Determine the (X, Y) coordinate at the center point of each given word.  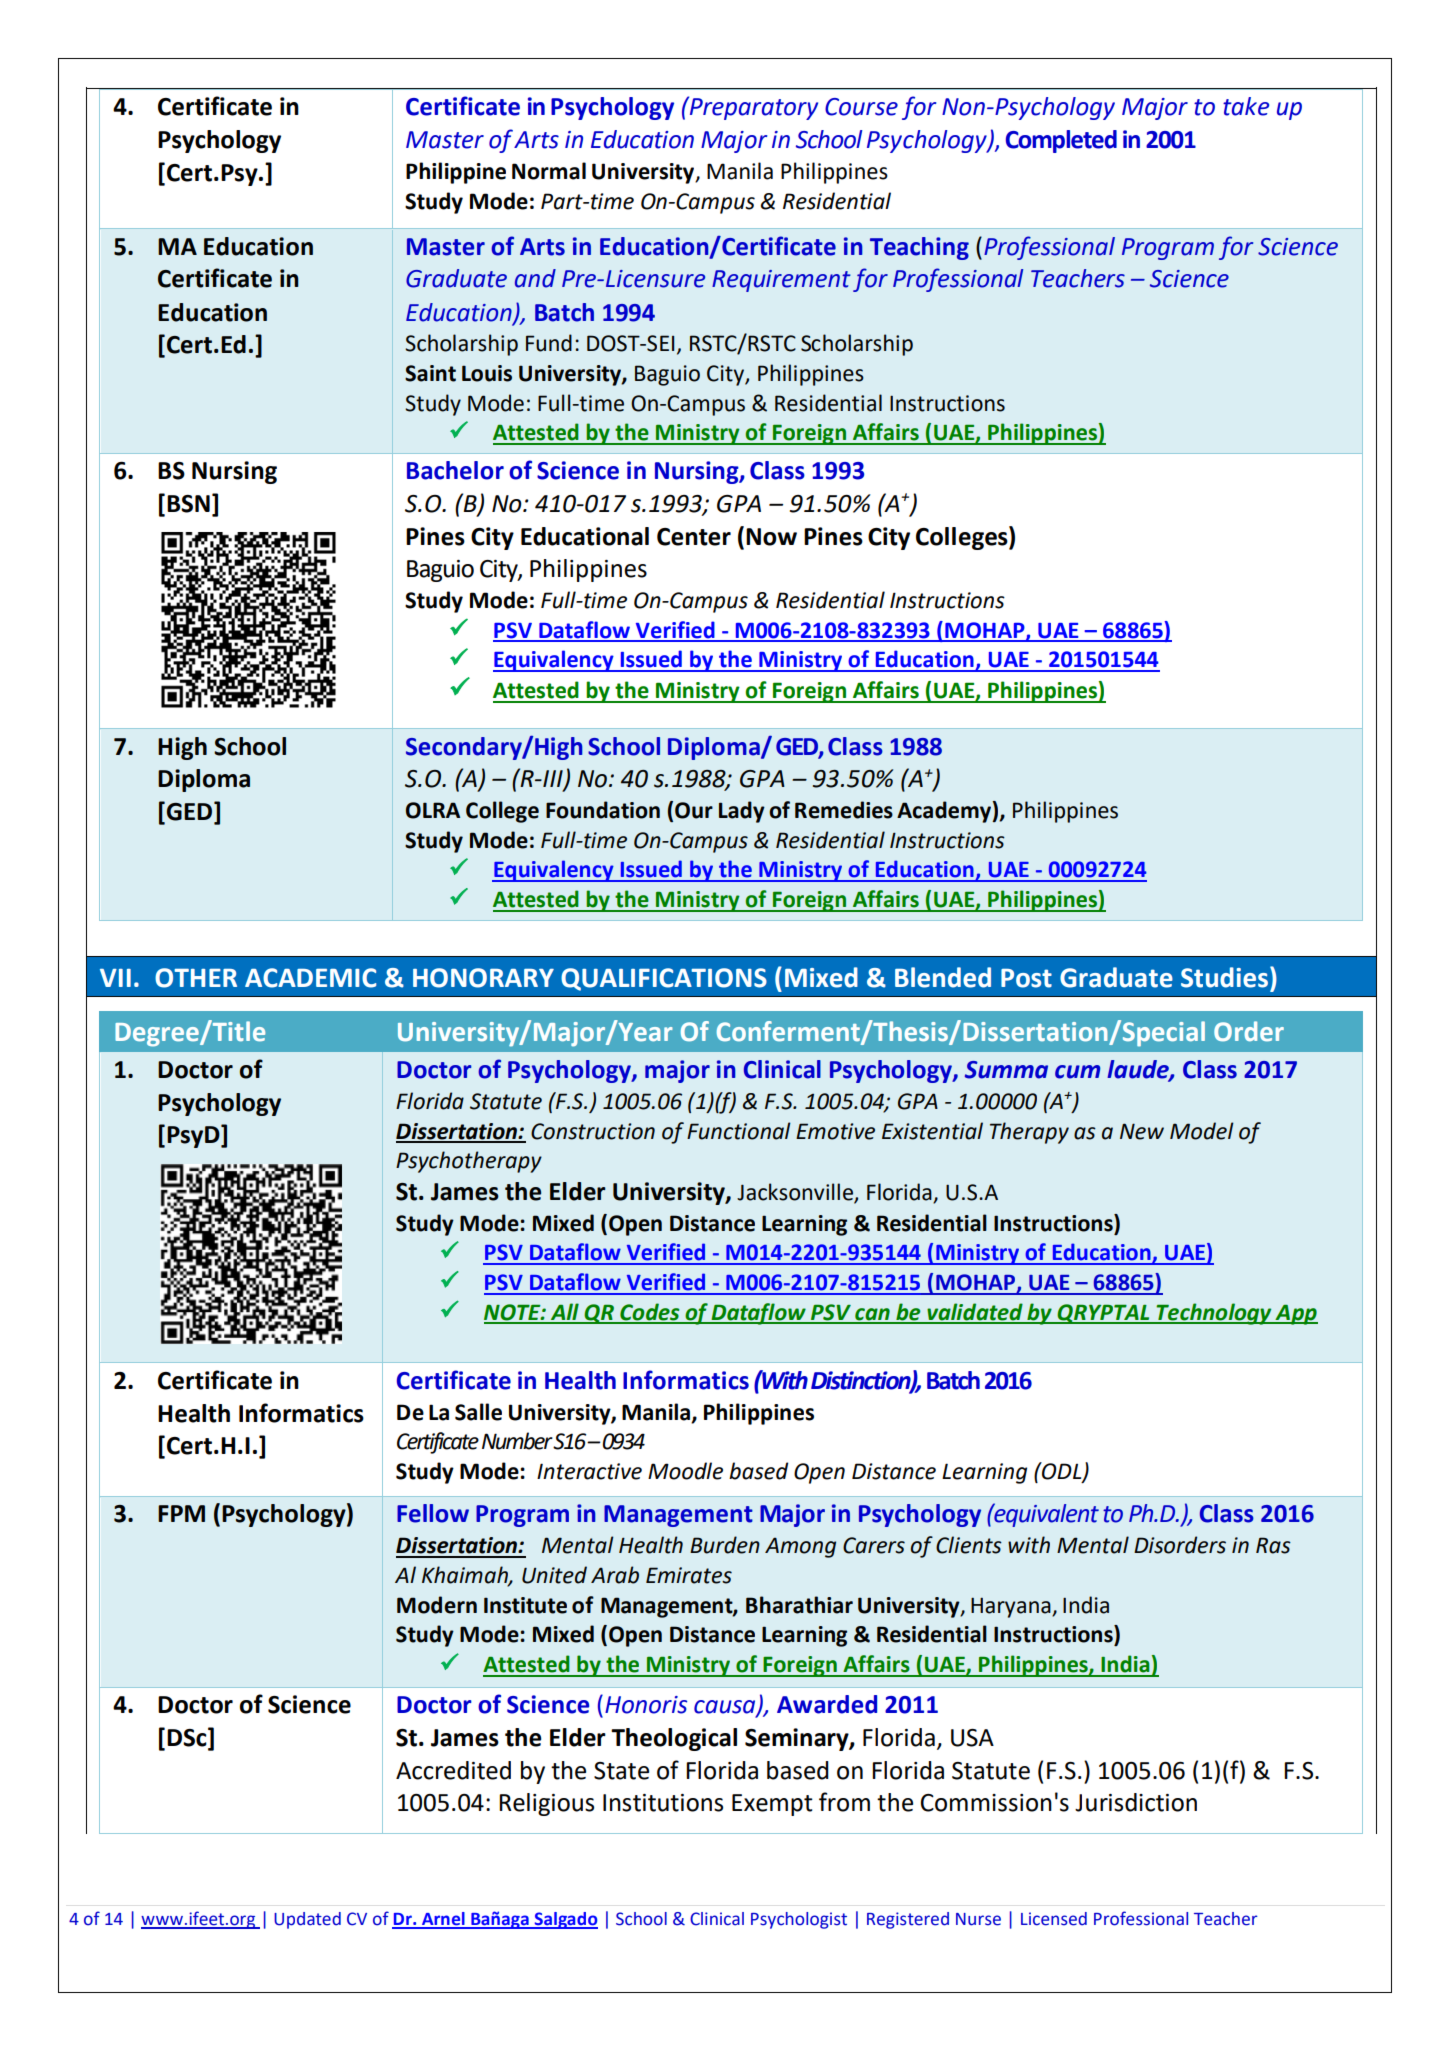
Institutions (663, 1803)
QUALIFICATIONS (664, 979)
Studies (1224, 977)
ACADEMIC (310, 978)
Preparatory (752, 108)
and (535, 278)
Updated (307, 1920)
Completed (1061, 141)
